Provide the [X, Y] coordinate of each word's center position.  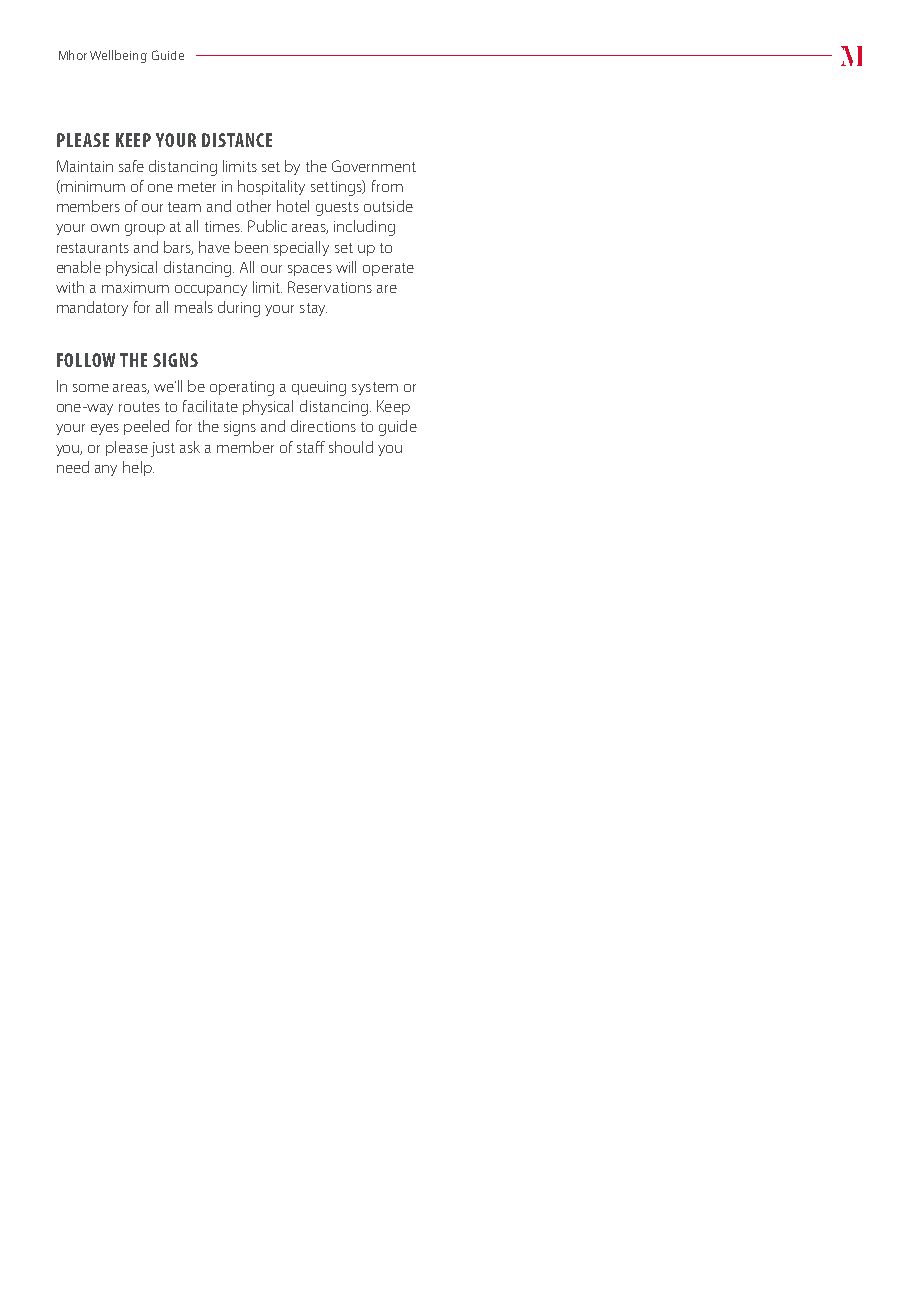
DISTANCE [237, 140]
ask [190, 447]
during [239, 309]
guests [337, 209]
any [106, 470]
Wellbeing [118, 56]
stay [313, 309]
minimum [92, 187]
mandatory [92, 308]
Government [374, 166]
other [254, 206]
